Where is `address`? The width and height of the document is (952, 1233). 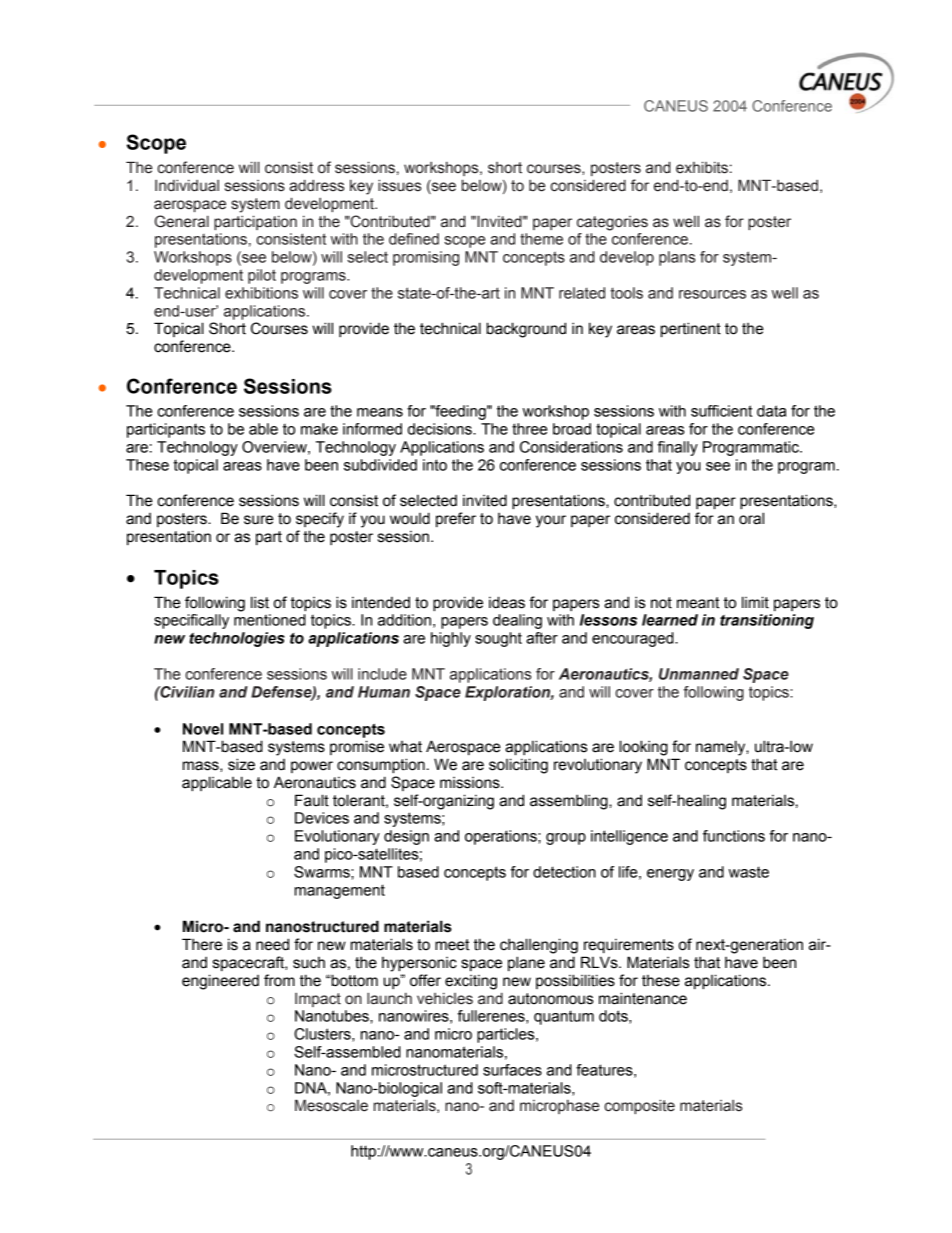
address is located at coordinates (316, 185).
